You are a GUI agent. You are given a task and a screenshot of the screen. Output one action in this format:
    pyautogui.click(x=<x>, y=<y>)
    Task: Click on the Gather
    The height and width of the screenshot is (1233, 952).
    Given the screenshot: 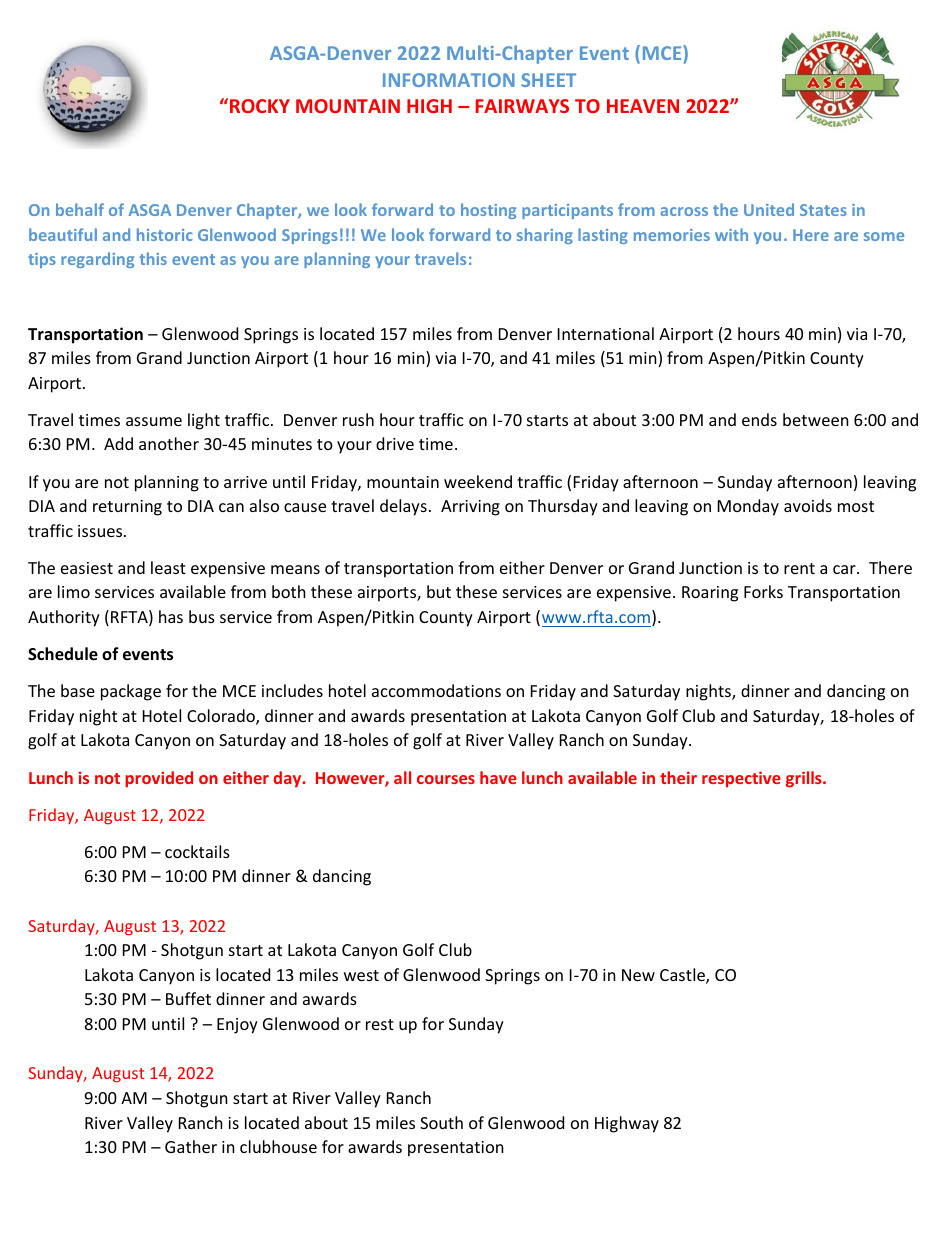 What is the action you would take?
    pyautogui.click(x=191, y=1146)
